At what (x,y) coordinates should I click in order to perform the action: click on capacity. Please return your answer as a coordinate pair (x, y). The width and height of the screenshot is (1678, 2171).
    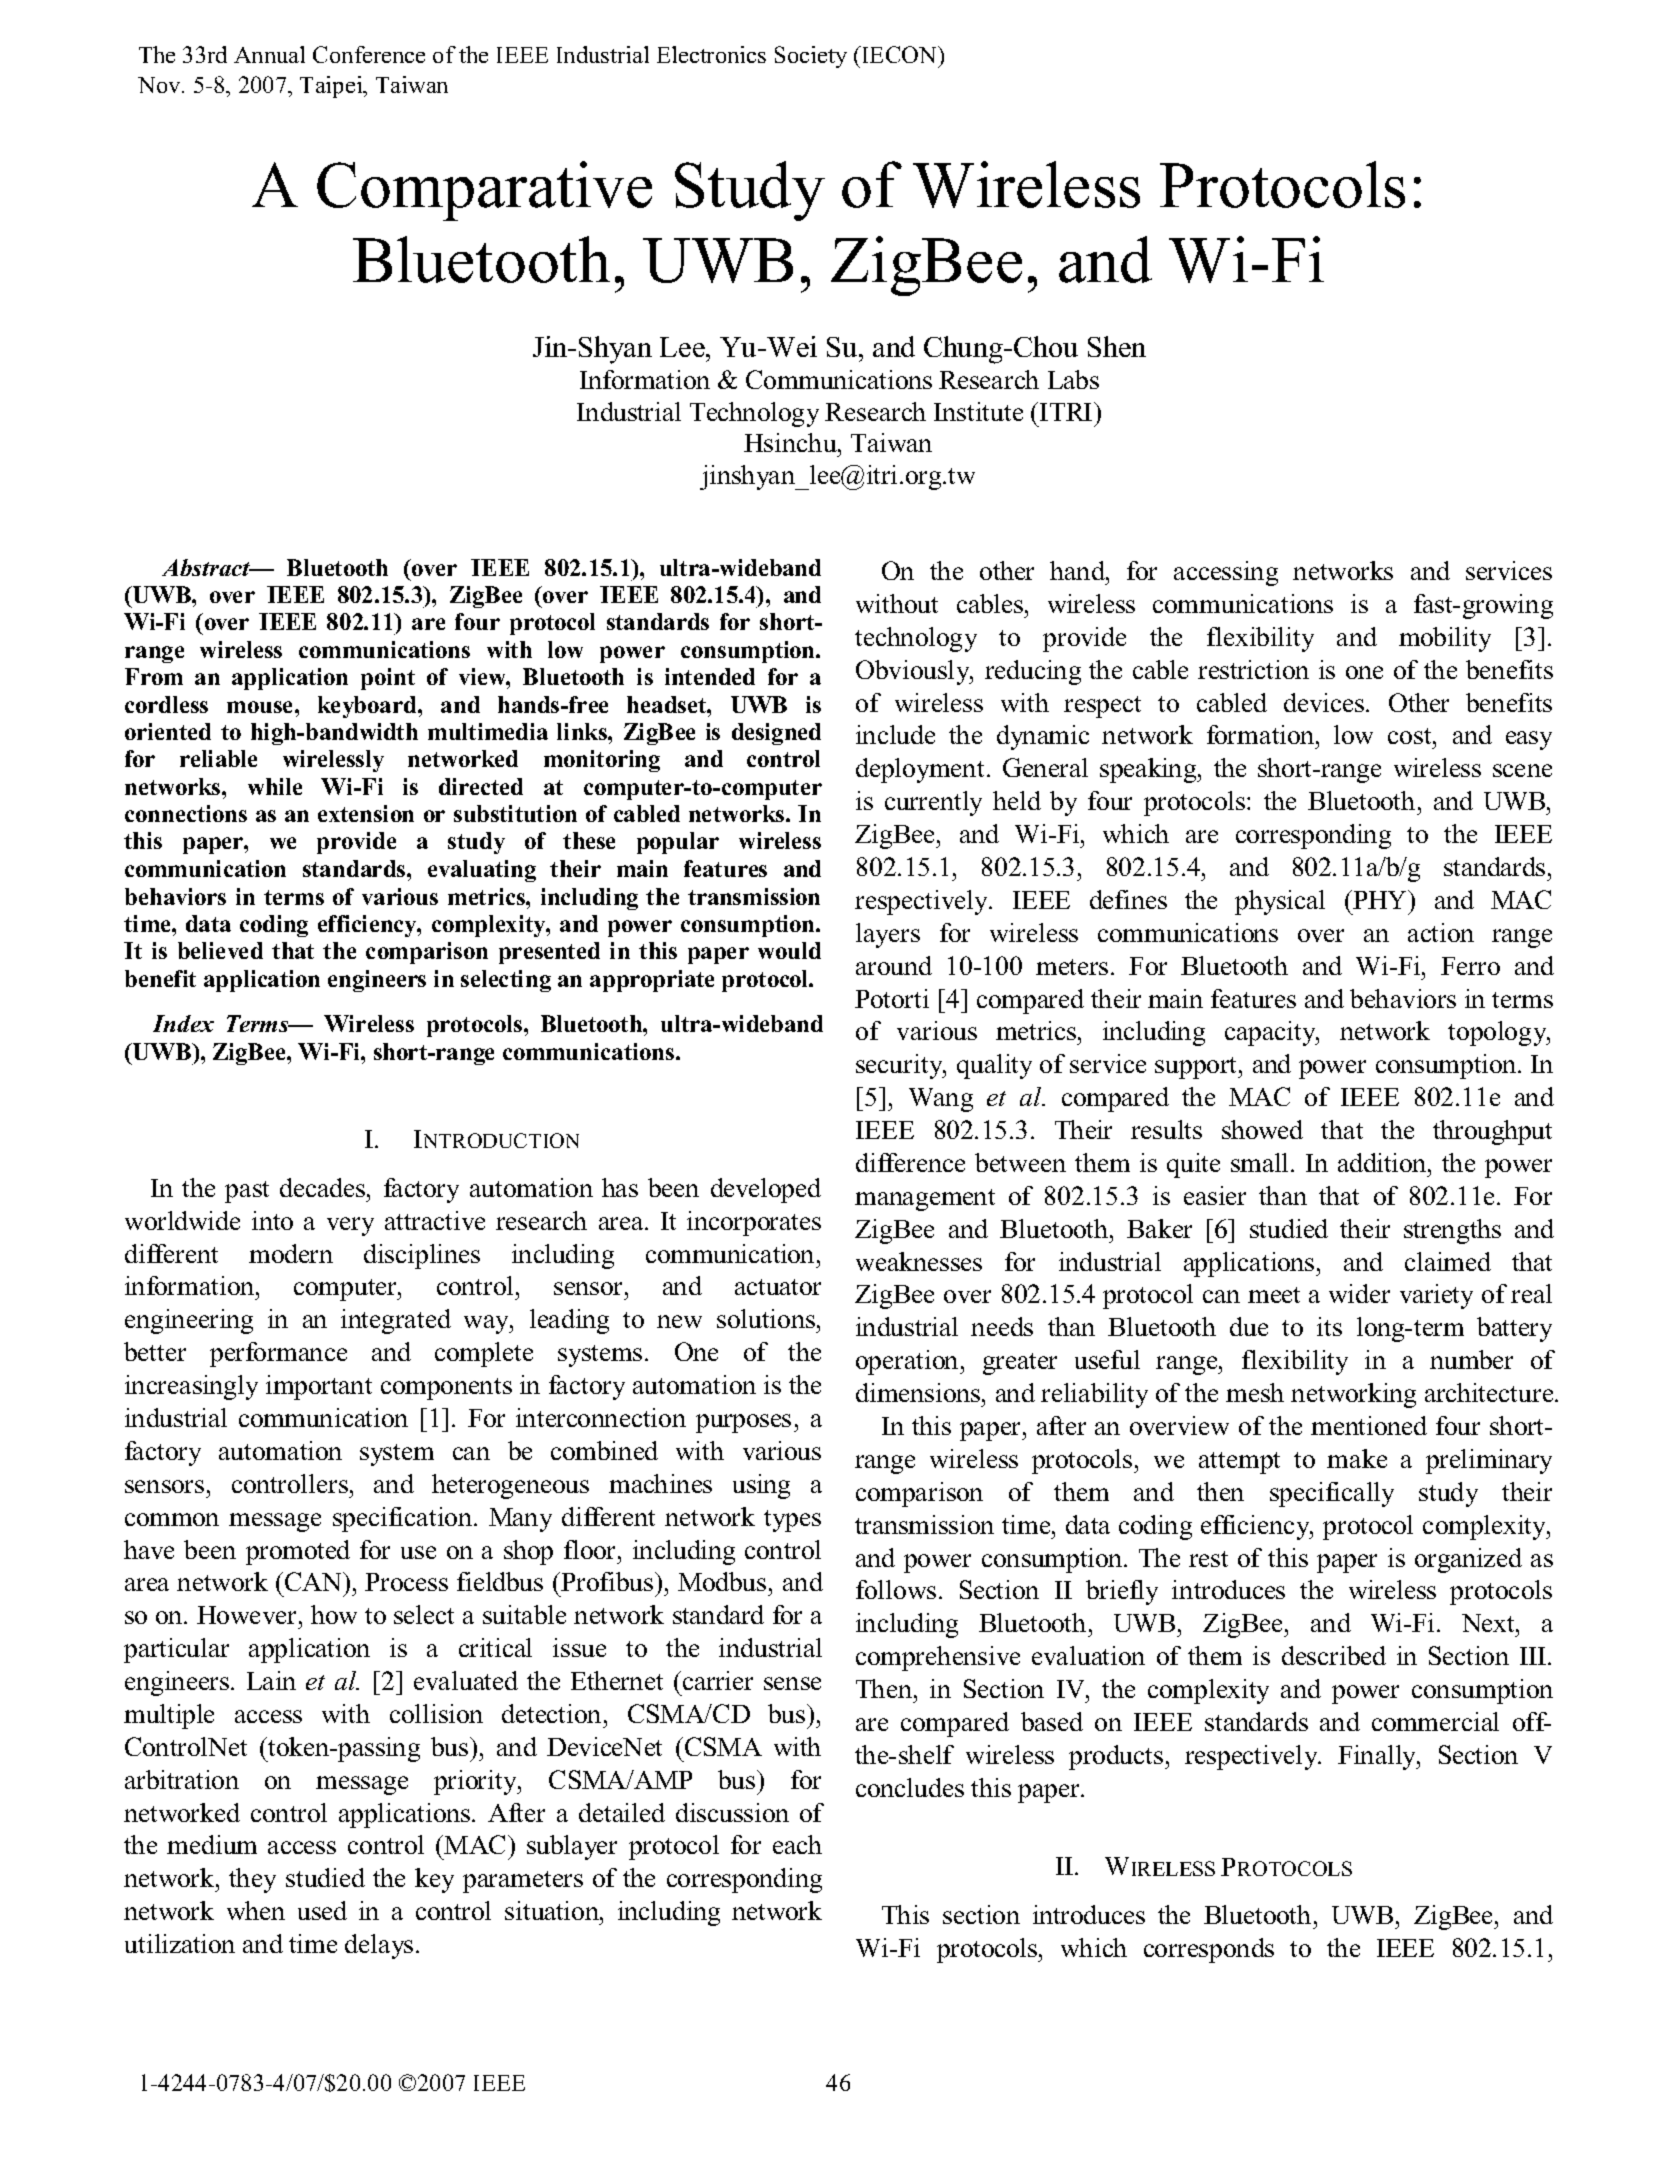
    Looking at the image, I should click on (1271, 1033).
